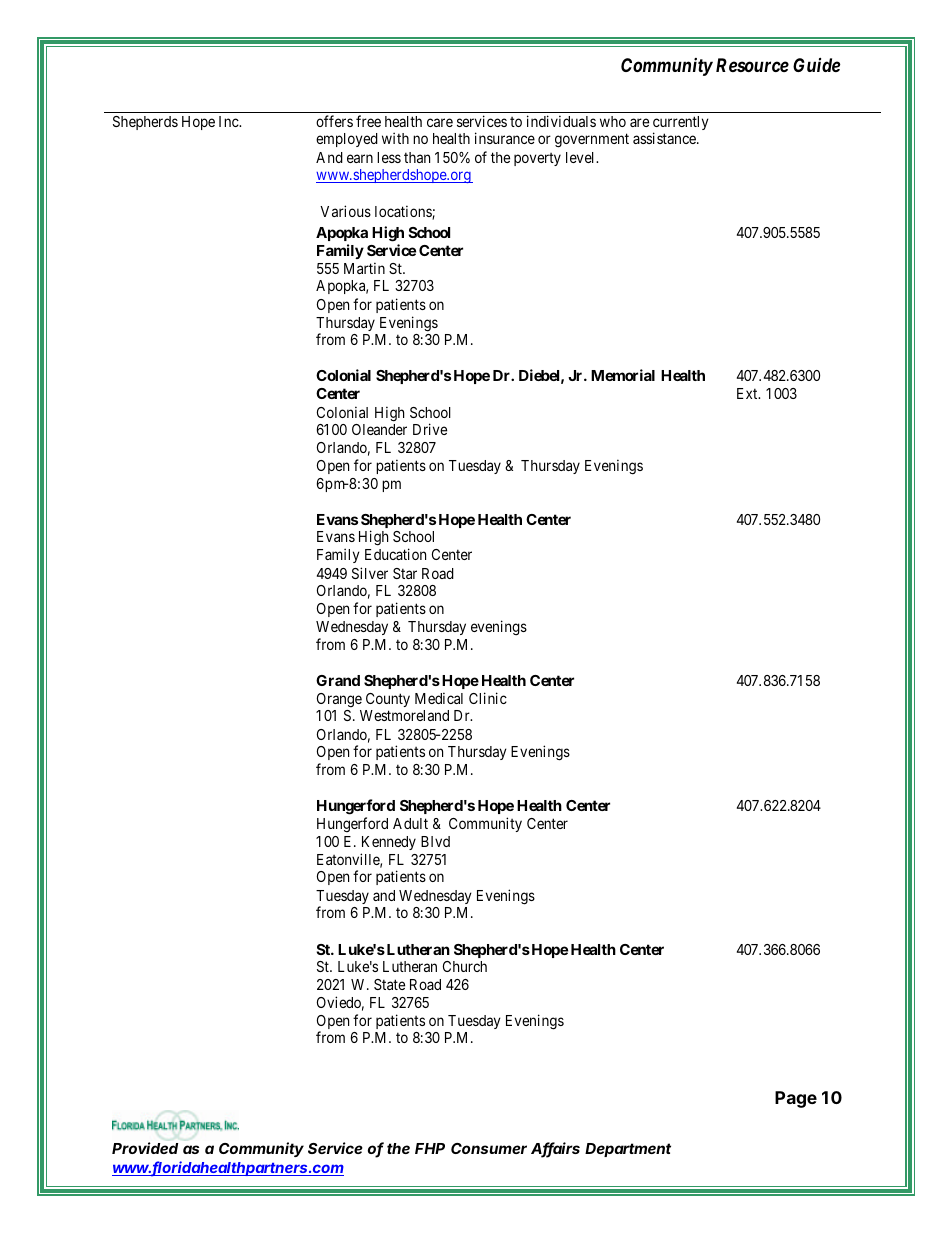  What do you see at coordinates (229, 121) in the screenshot?
I see `Inc` at bounding box center [229, 121].
